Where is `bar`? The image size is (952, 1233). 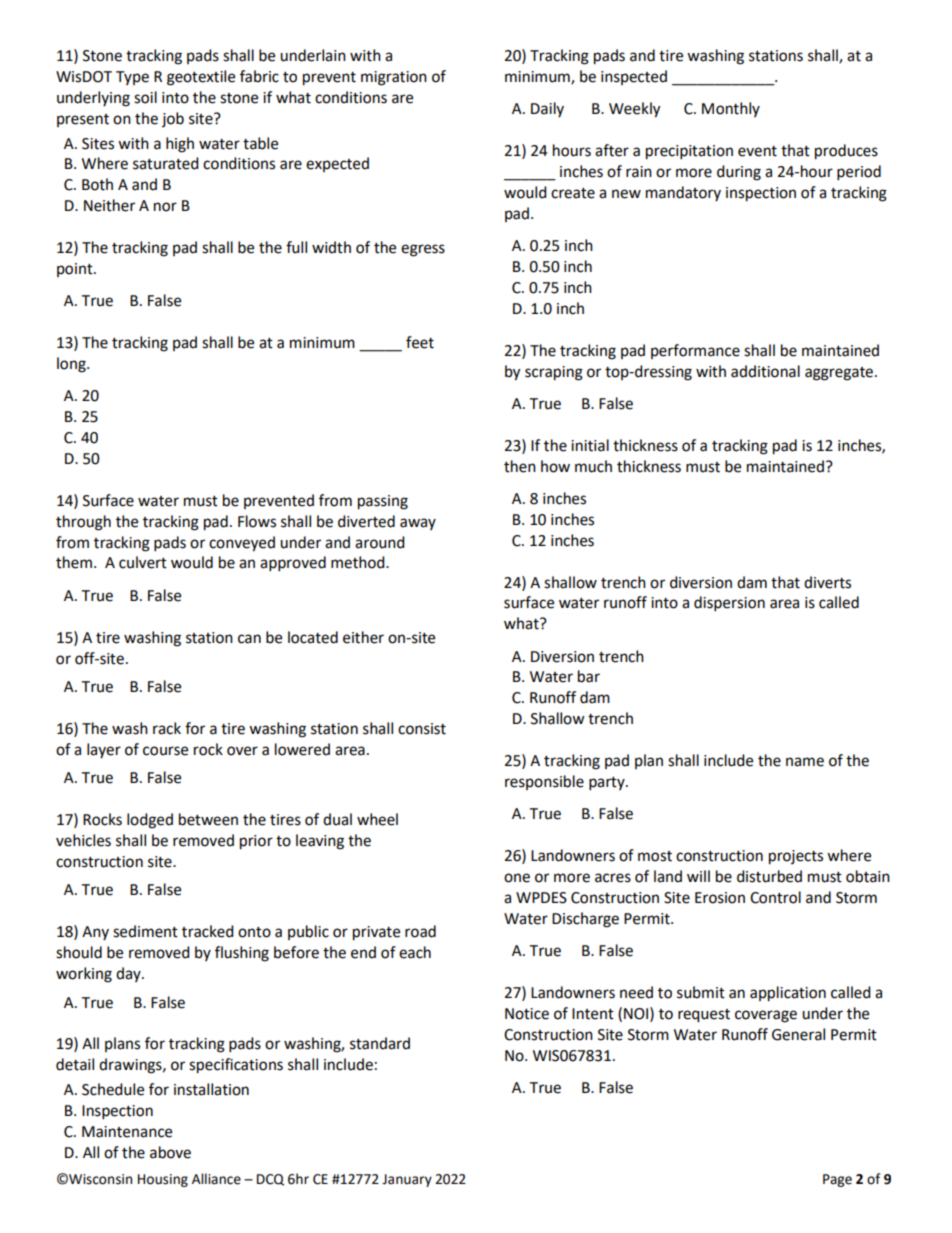
bar is located at coordinates (589, 676).
